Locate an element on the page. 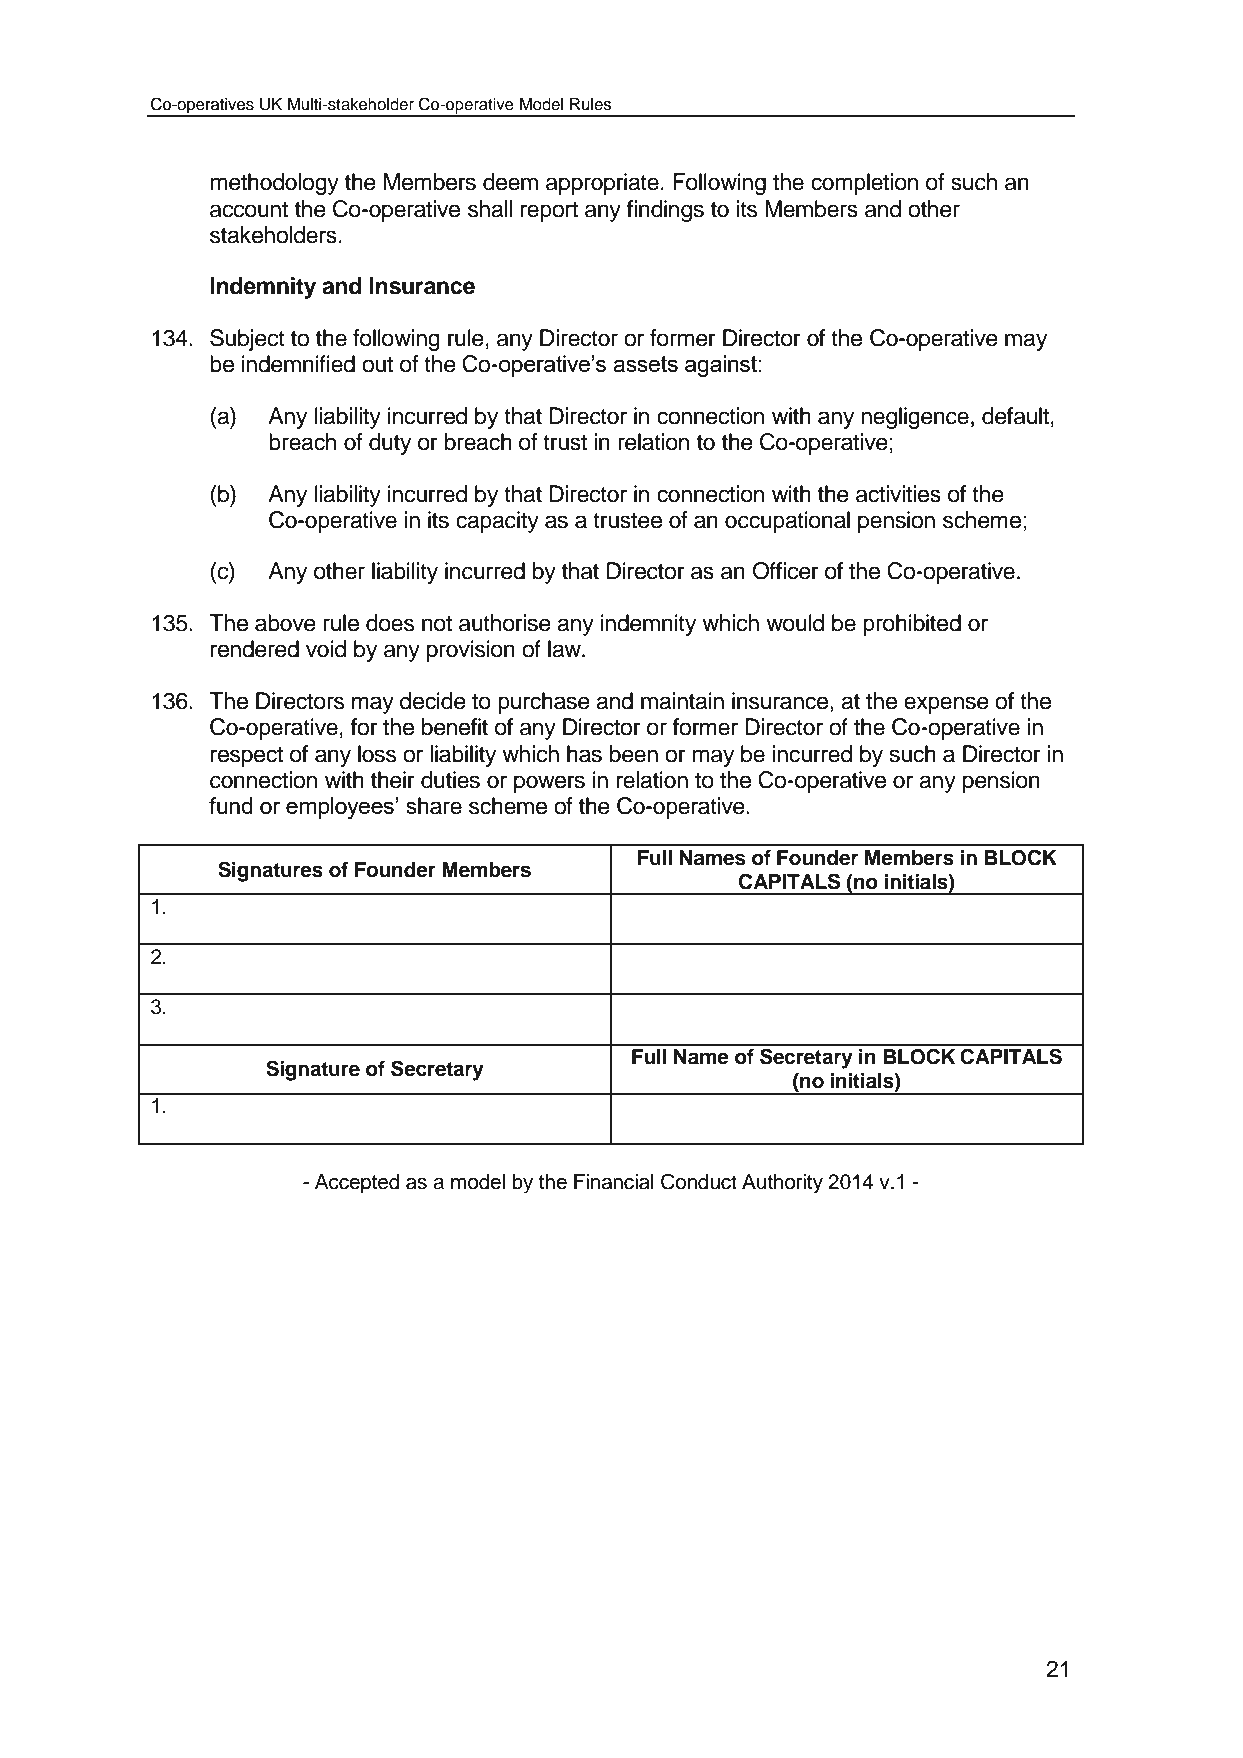 The image size is (1243, 1758). maintain is located at coordinates (682, 701).
